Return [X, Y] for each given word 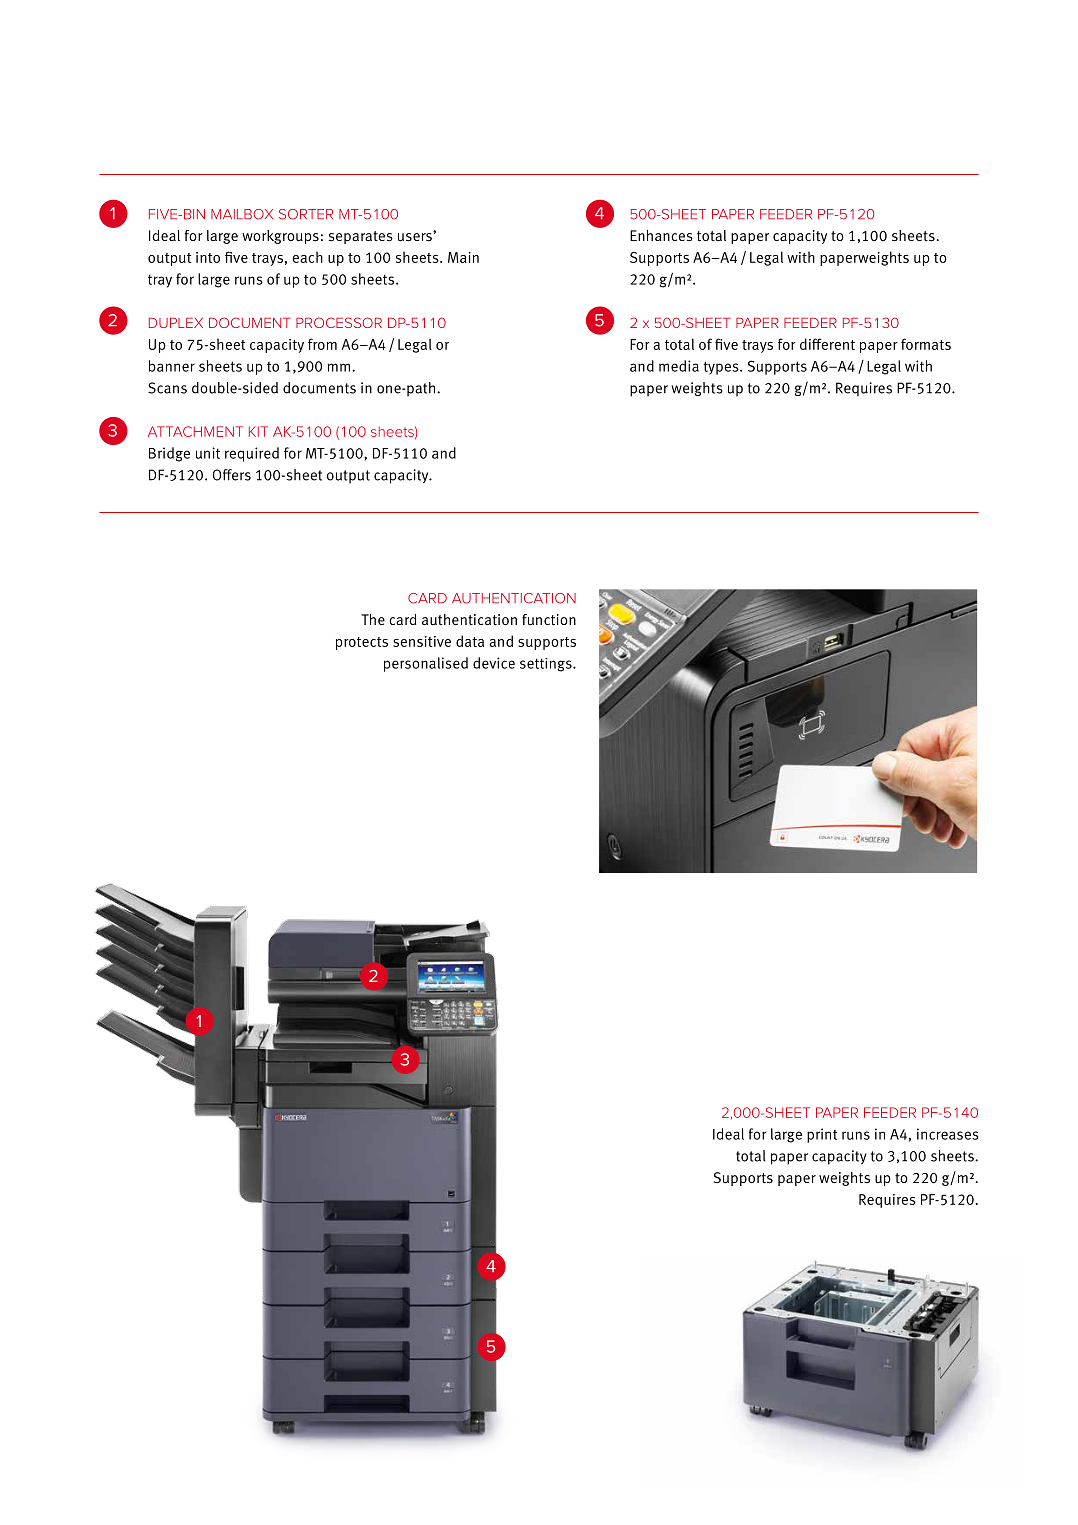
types [722, 368]
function [549, 619]
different [827, 344]
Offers [231, 475]
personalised [426, 664]
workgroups [280, 237]
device [494, 663]
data [470, 641]
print [822, 1135]
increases [948, 1134]
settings [547, 665]
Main [463, 257]
